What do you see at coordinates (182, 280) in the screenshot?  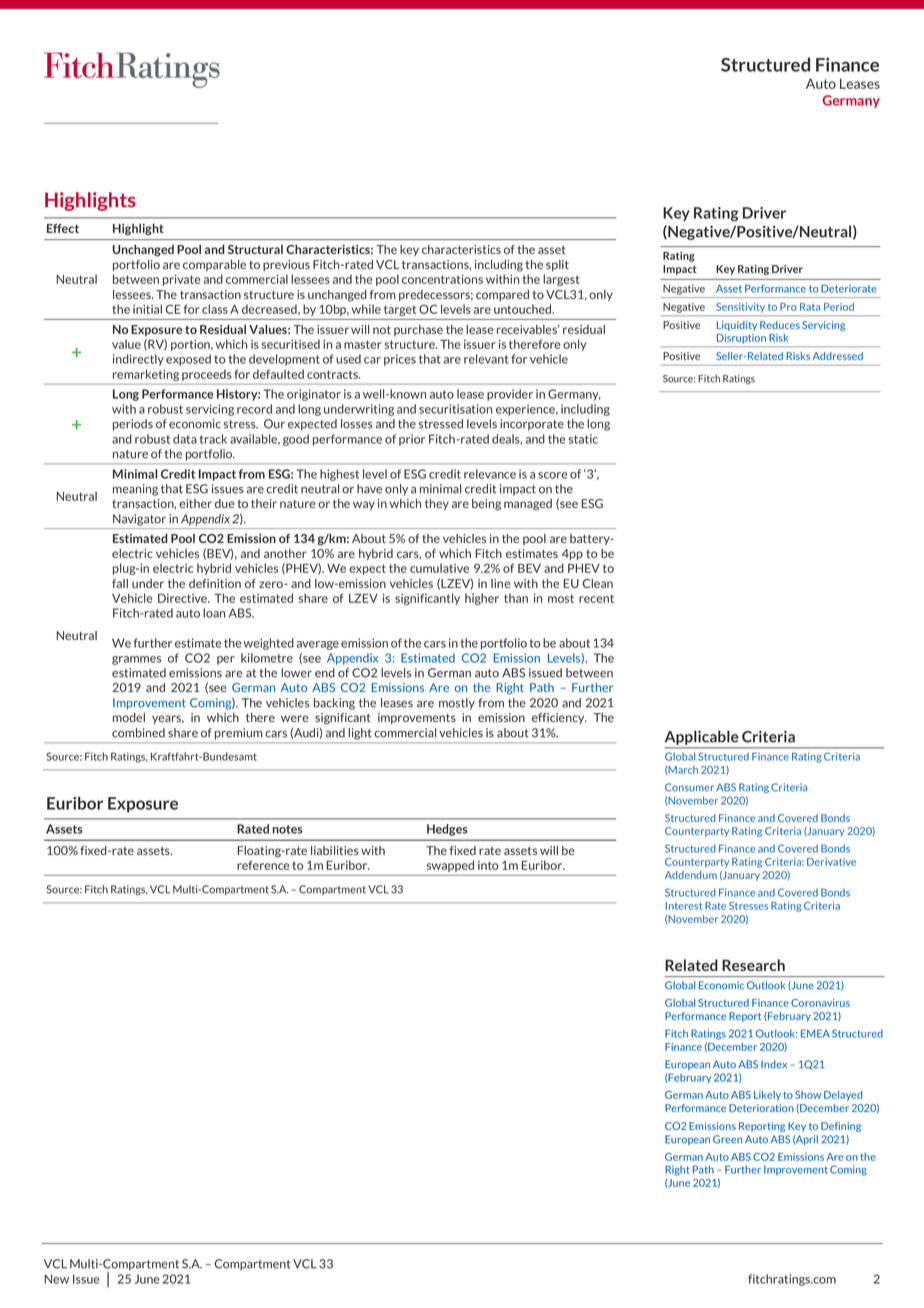 I see `private` at bounding box center [182, 280].
